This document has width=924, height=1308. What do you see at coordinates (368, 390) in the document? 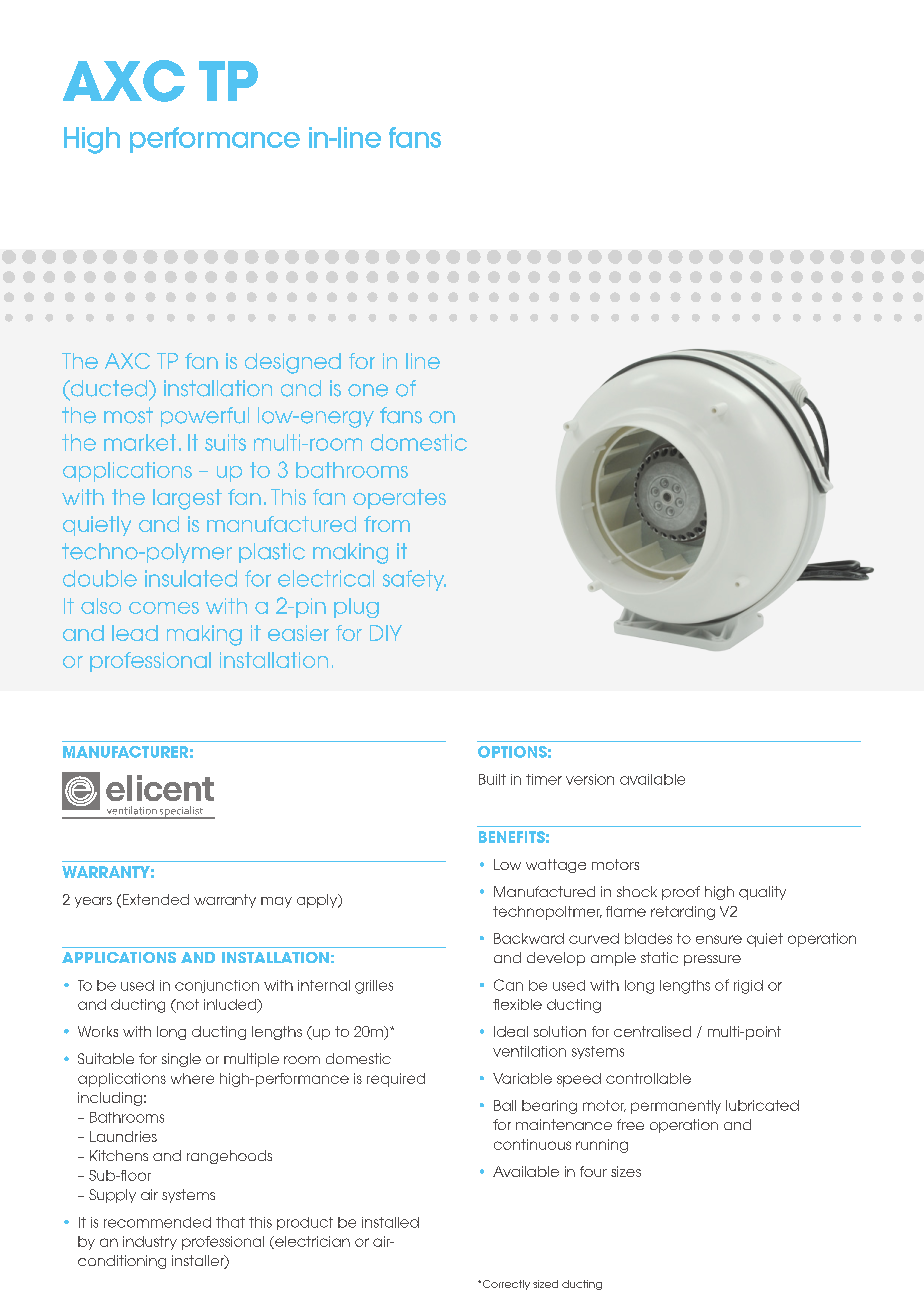
I see `one` at bounding box center [368, 390].
